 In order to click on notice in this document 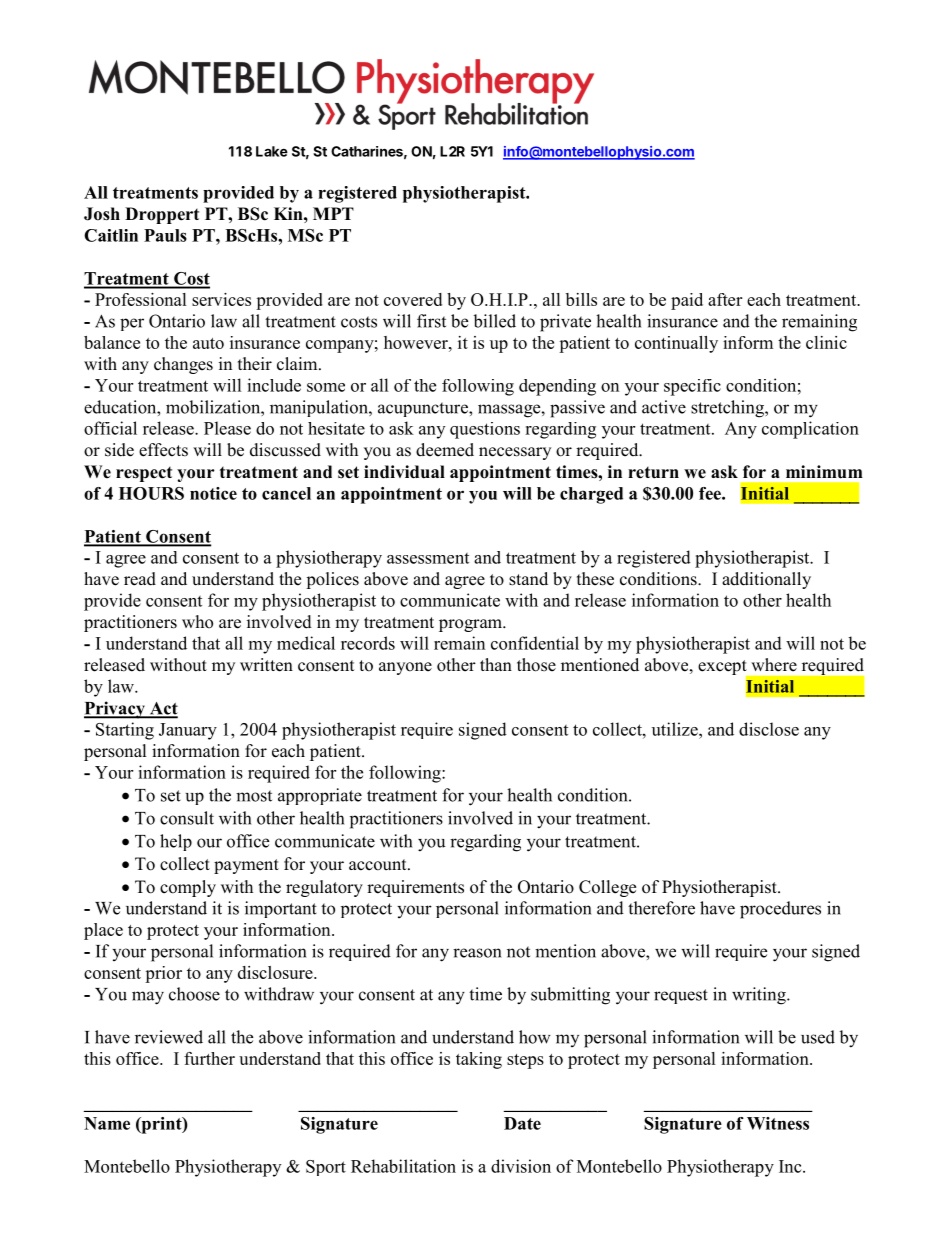, I will do `click(213, 493)`.
